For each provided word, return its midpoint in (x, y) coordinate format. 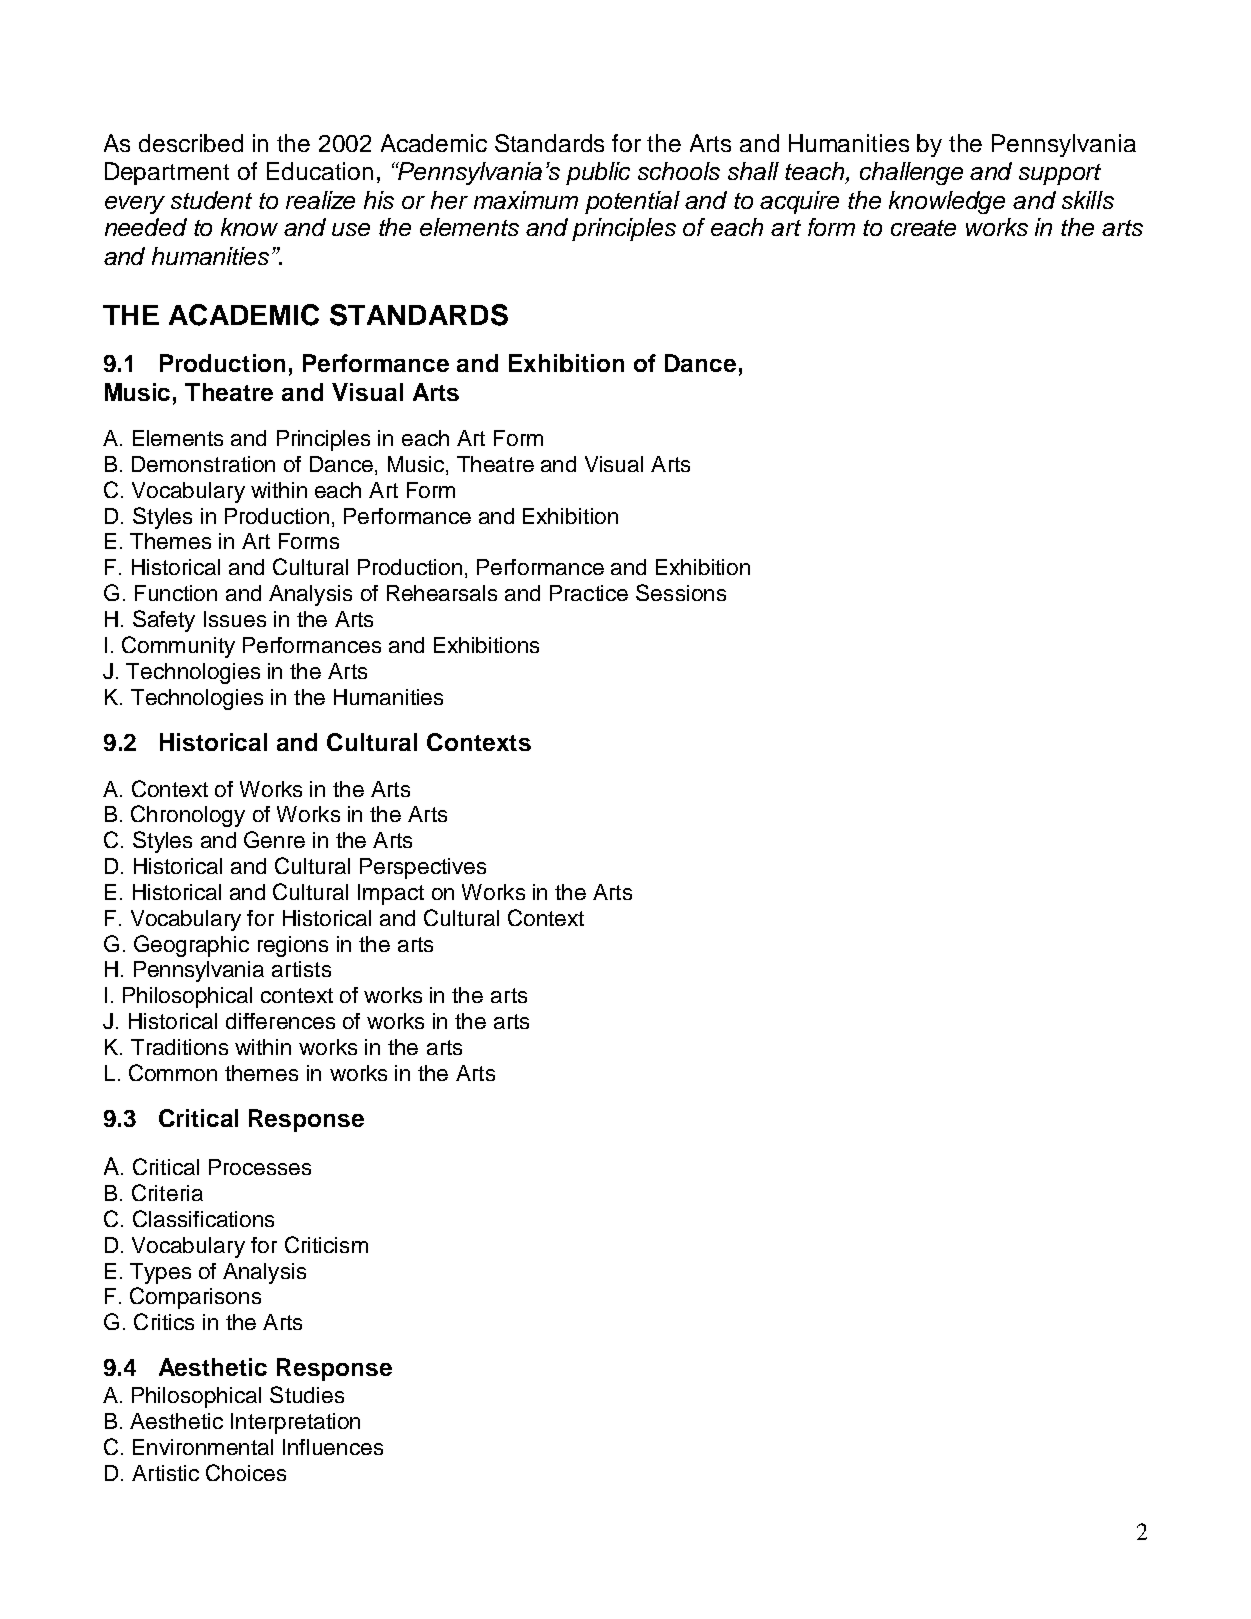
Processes (260, 1167)
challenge (911, 173)
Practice (589, 593)
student (211, 200)
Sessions (681, 592)
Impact (391, 894)
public (598, 173)
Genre (274, 839)
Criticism (326, 1244)
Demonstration (203, 464)
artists (301, 969)
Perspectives (423, 868)
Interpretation (295, 1423)
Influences (333, 1447)
